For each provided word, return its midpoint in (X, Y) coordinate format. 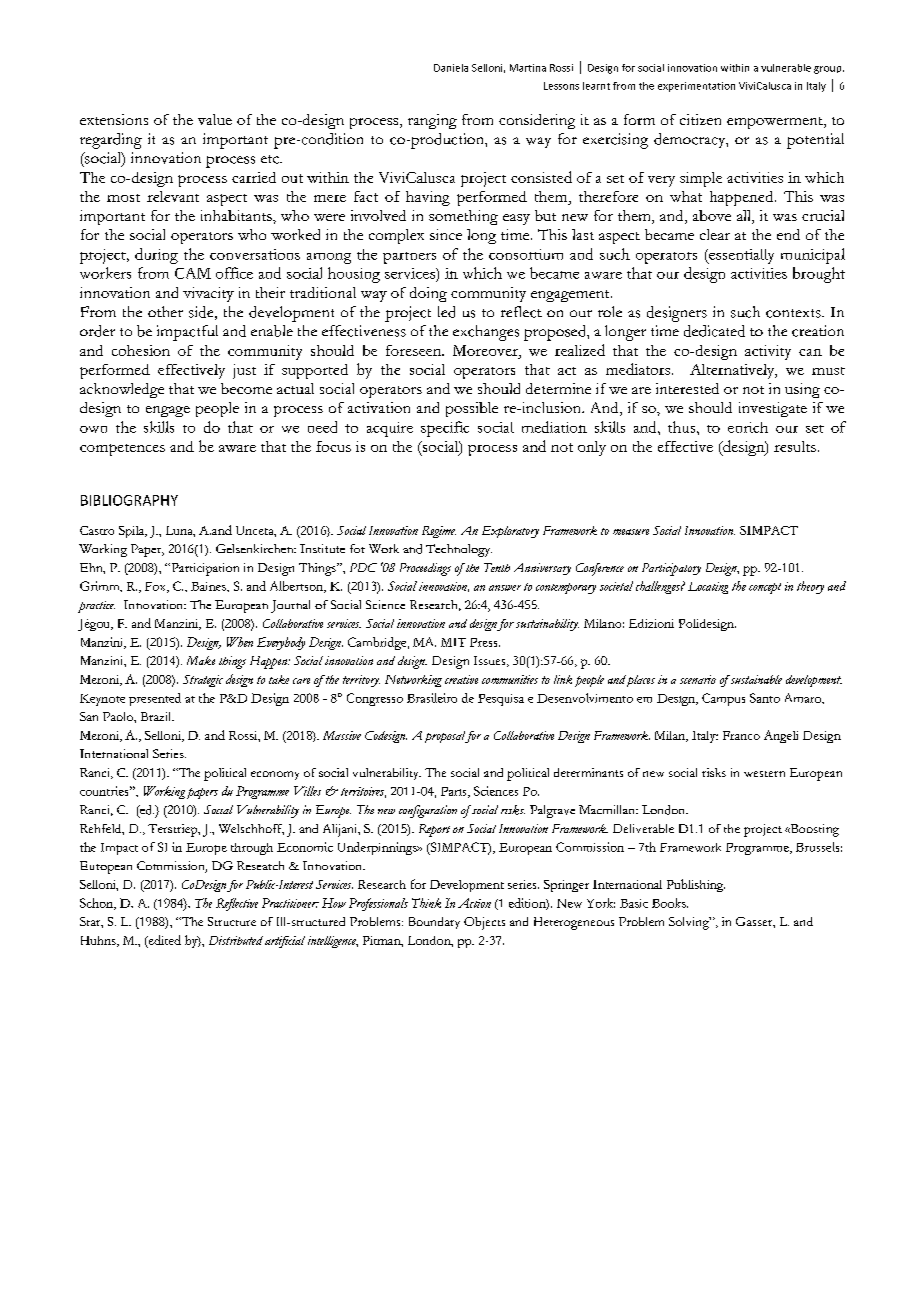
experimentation (696, 87)
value (215, 119)
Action (474, 903)
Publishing (696, 885)
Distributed (236, 940)
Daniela (451, 68)
